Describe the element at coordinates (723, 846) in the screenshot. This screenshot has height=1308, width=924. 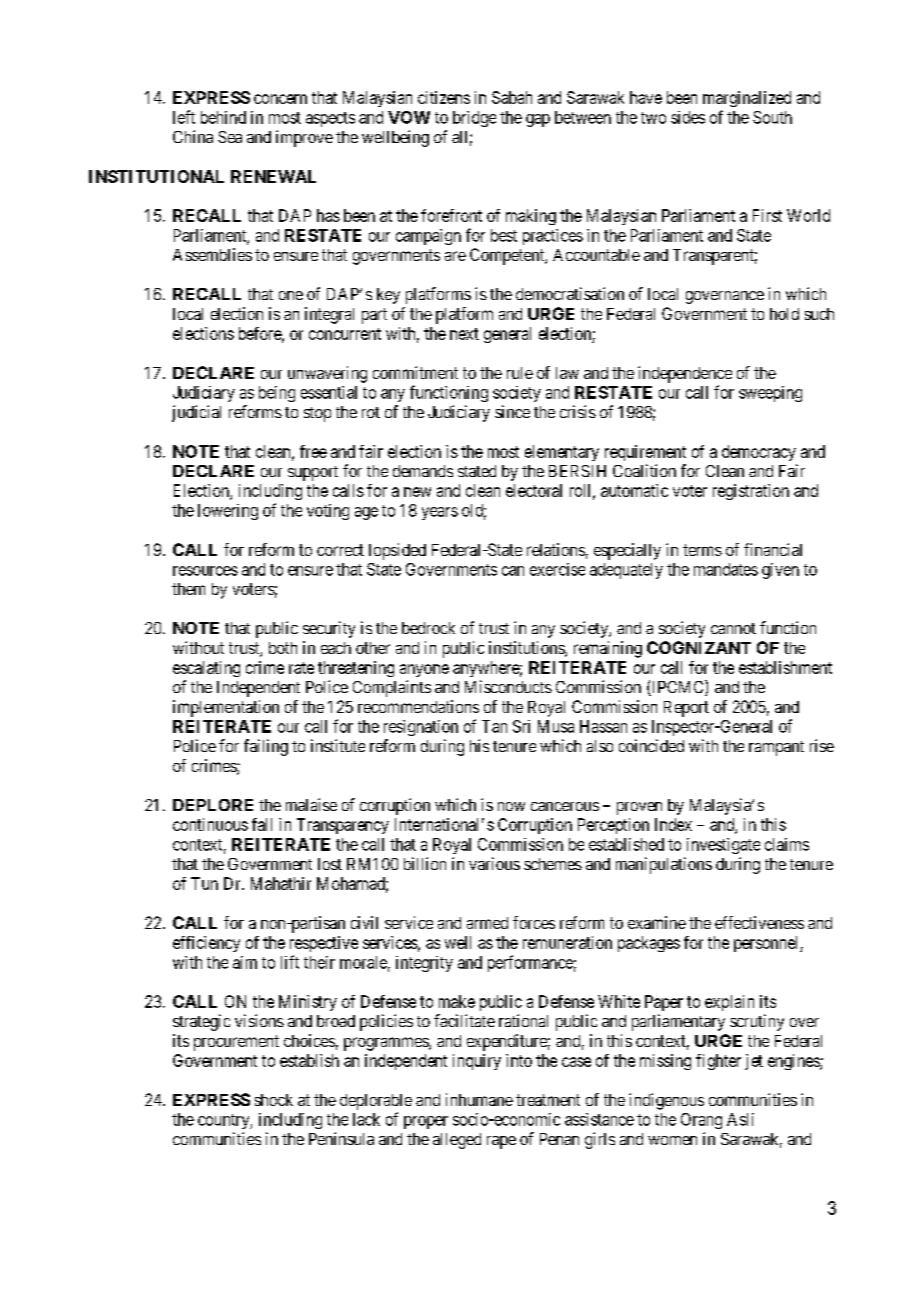
I see `investigate` at that location.
